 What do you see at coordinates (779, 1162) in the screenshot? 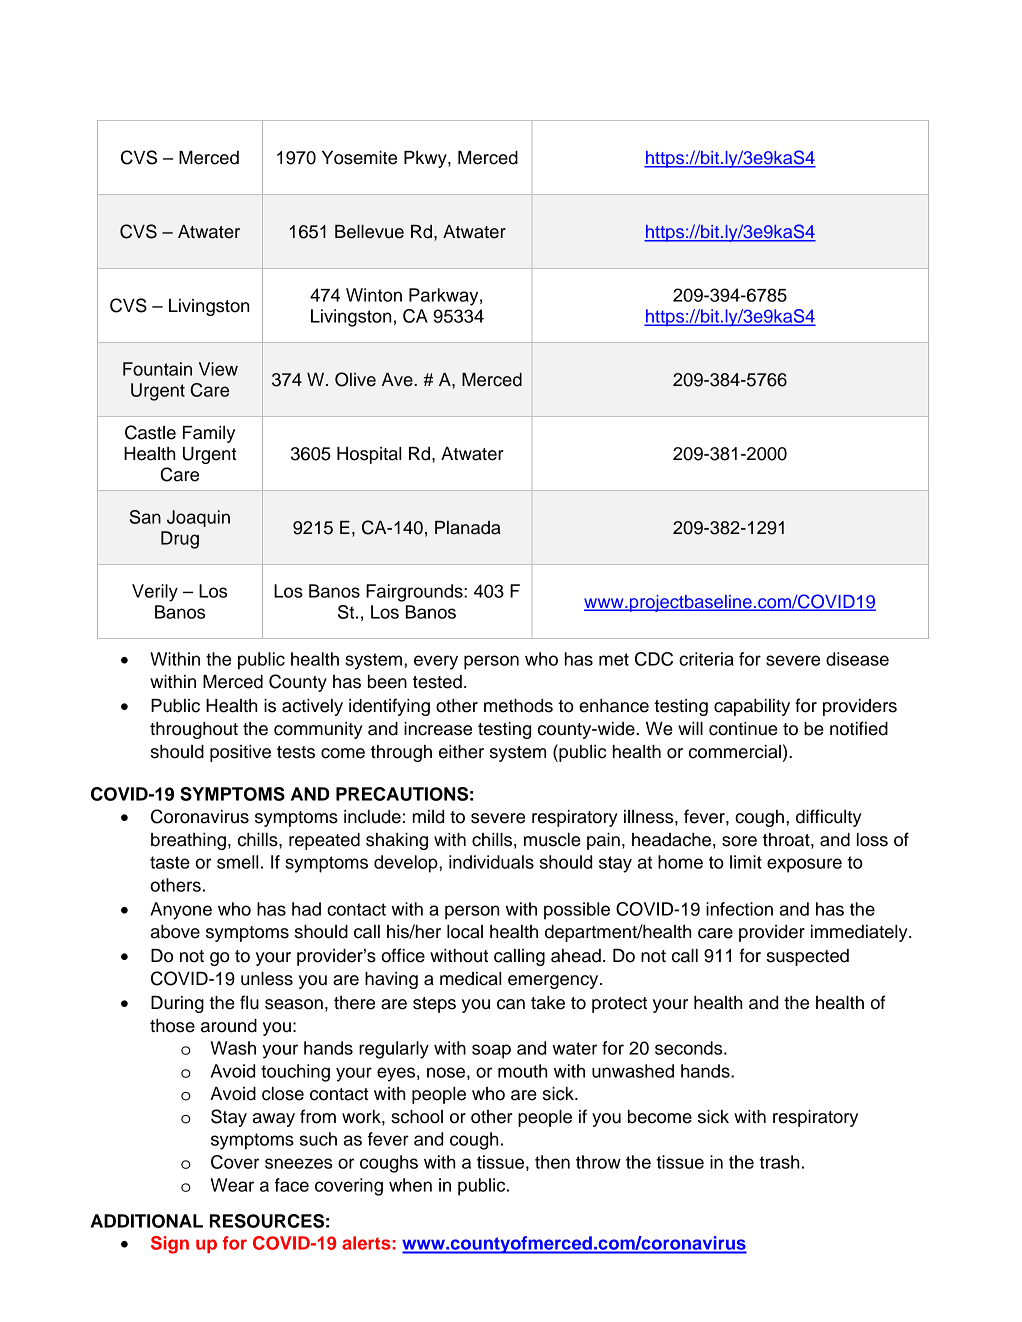
I see `trash` at bounding box center [779, 1162].
